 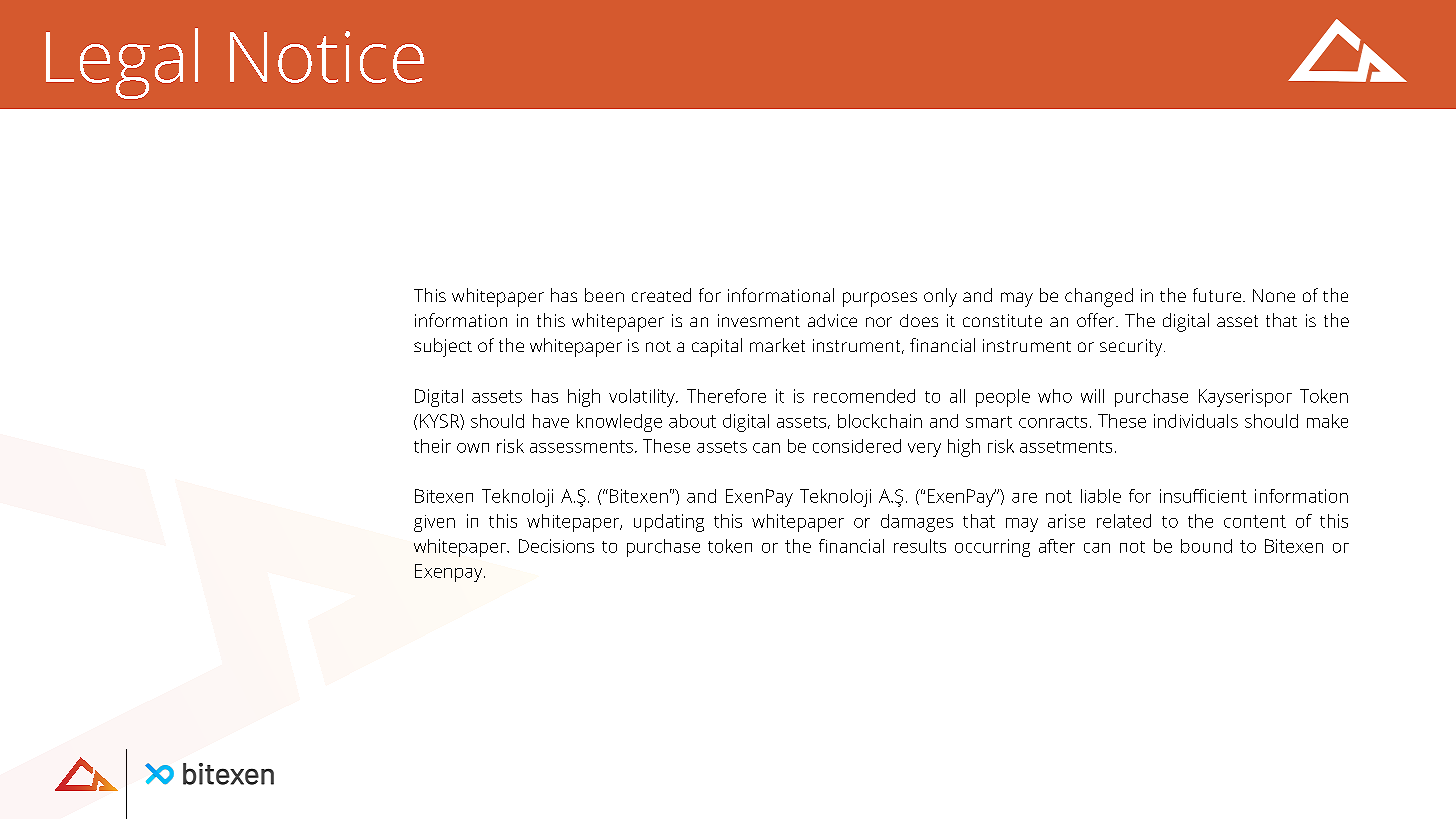 I want to click on Legal, so click(x=122, y=63).
